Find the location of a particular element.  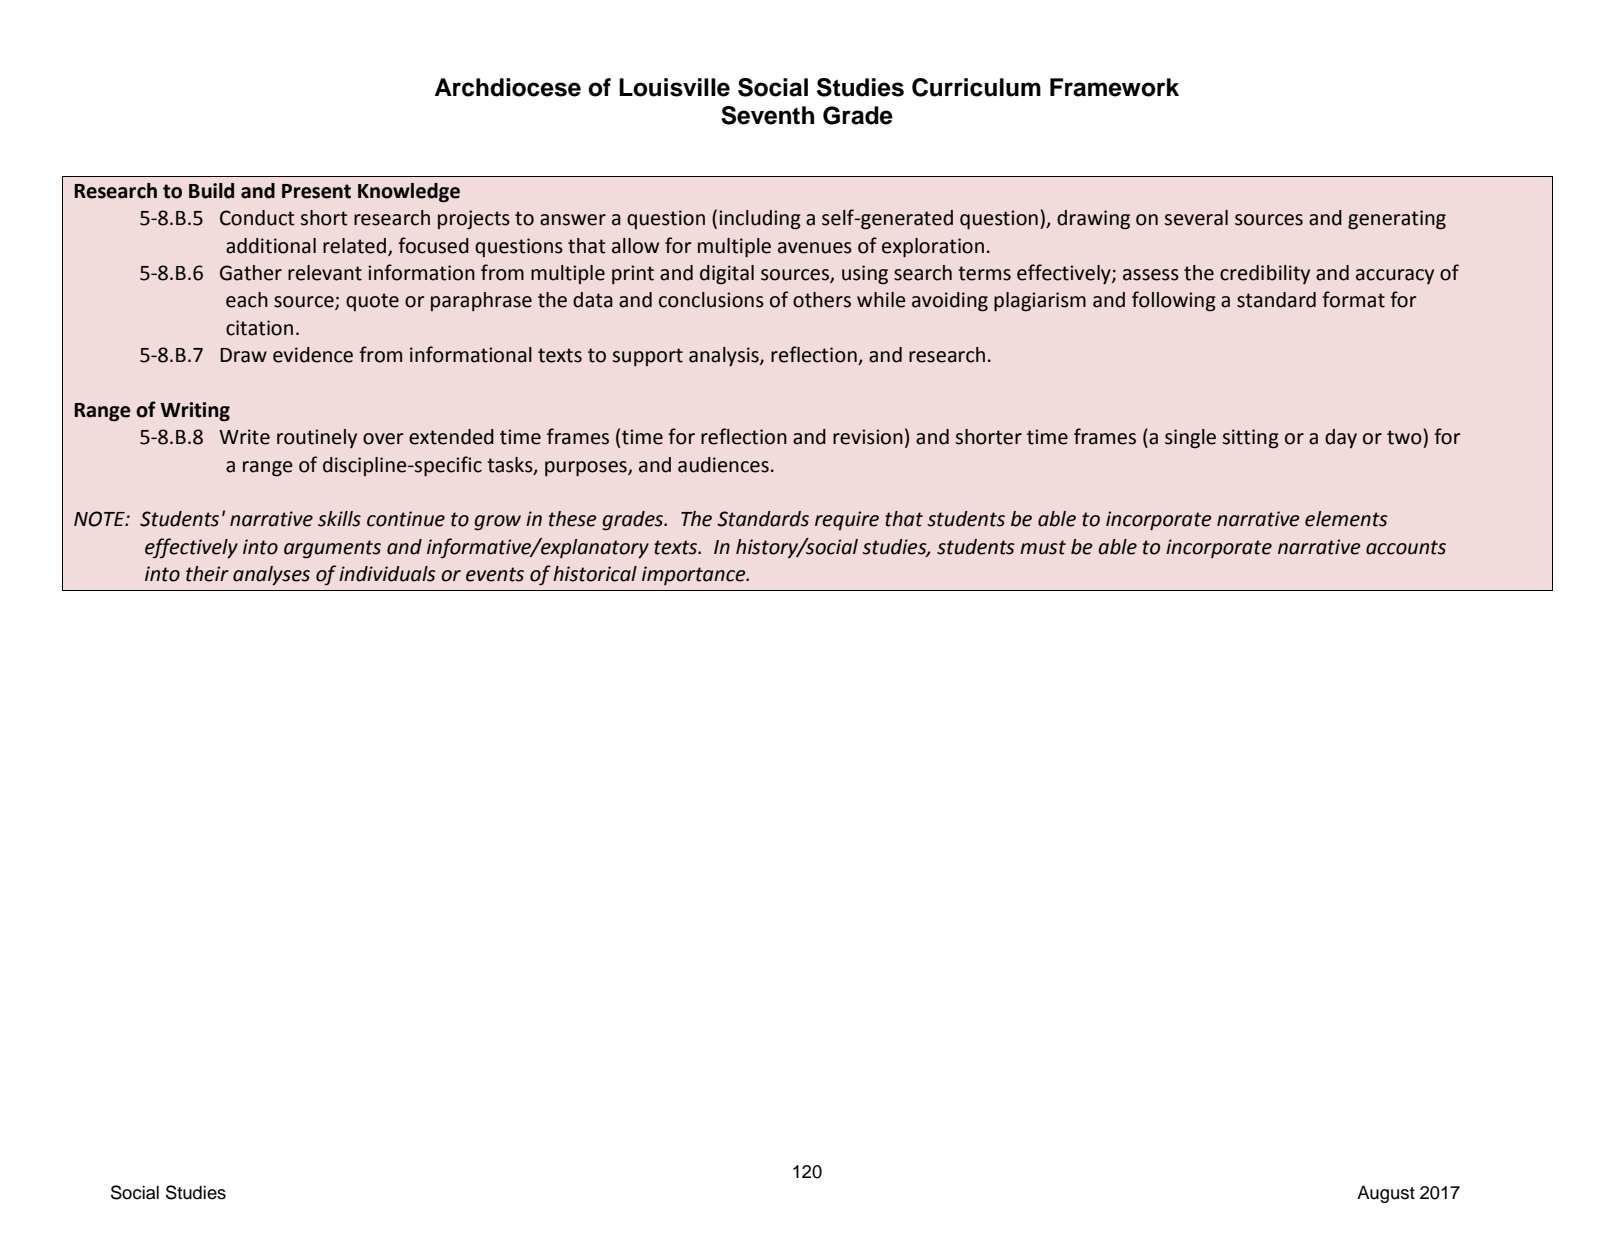

accounts is located at coordinates (1406, 547).
